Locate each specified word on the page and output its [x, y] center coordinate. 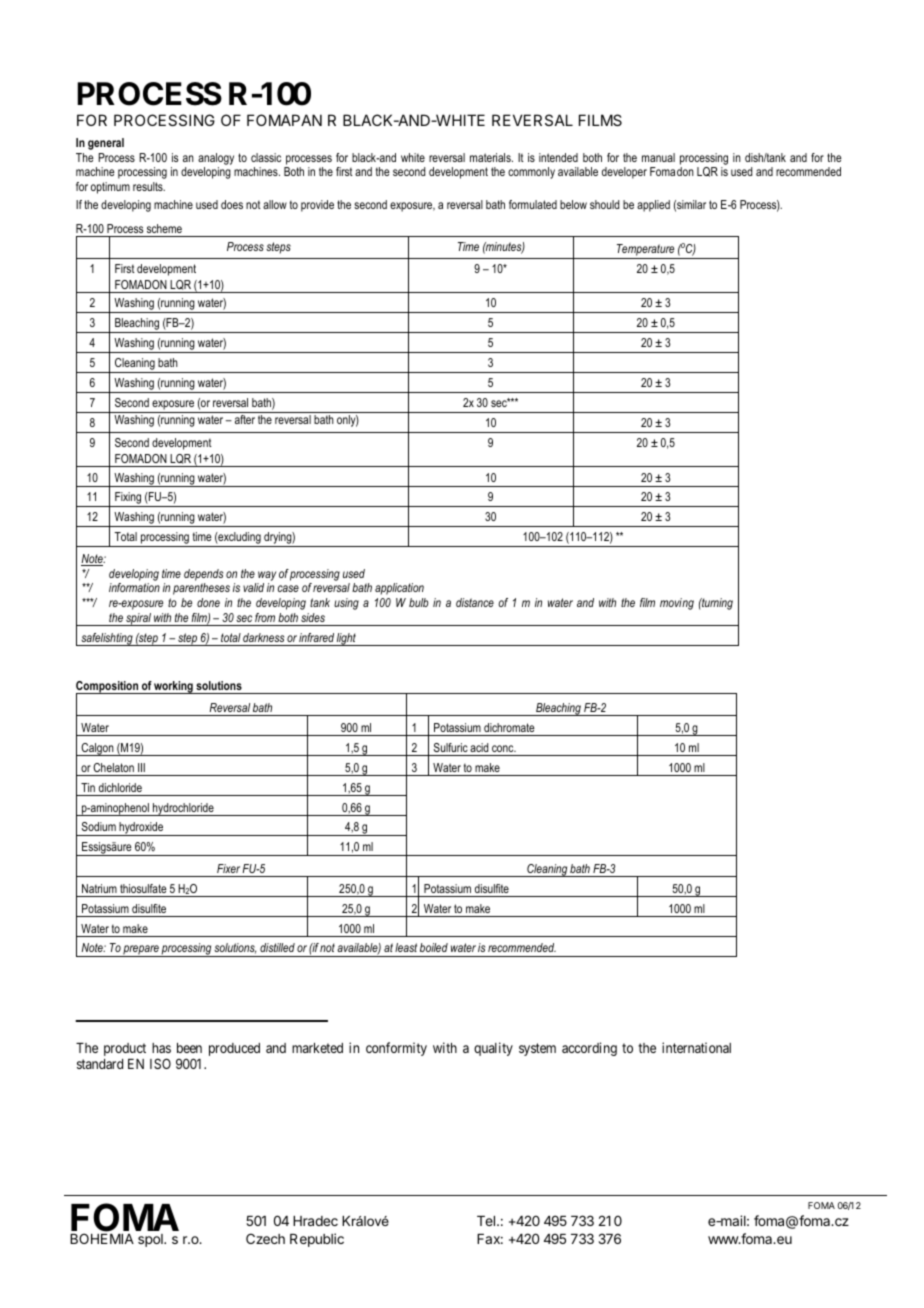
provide [317, 206]
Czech [265, 1238]
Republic [317, 1240]
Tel [487, 1221]
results [149, 186]
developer [624, 173]
